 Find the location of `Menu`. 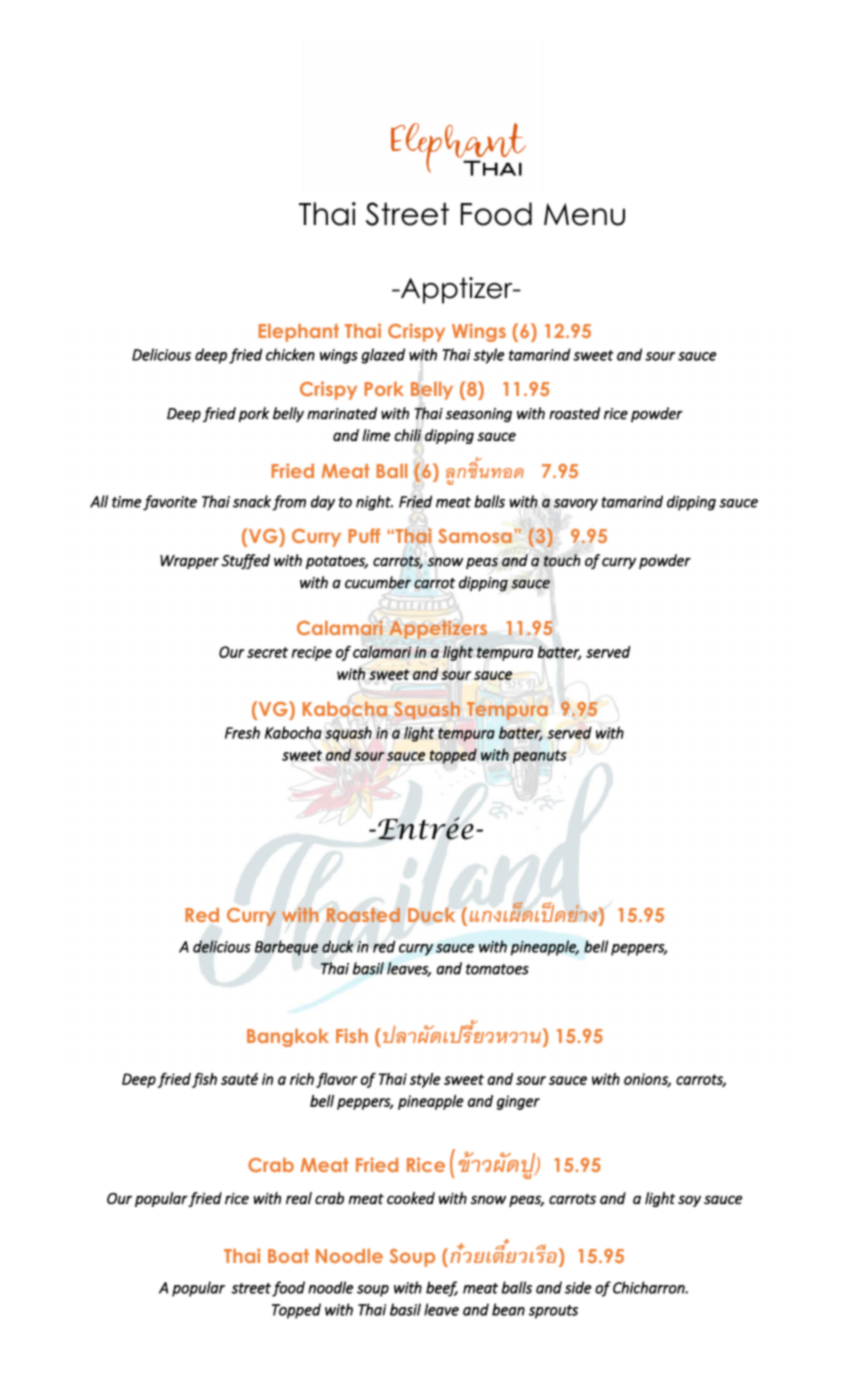

Menu is located at coordinates (584, 214).
